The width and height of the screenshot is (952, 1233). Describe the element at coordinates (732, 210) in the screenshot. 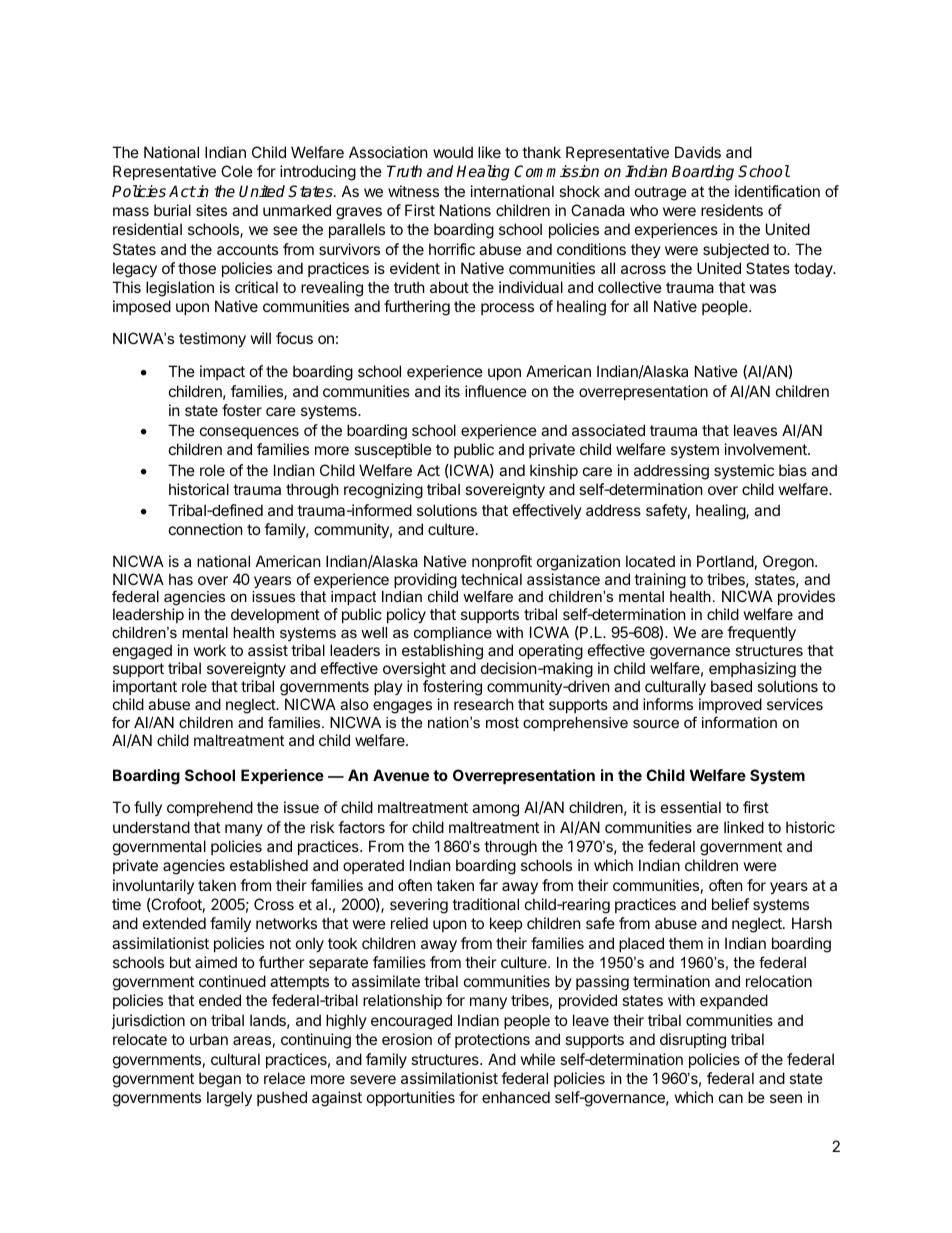

I see `residents` at that location.
